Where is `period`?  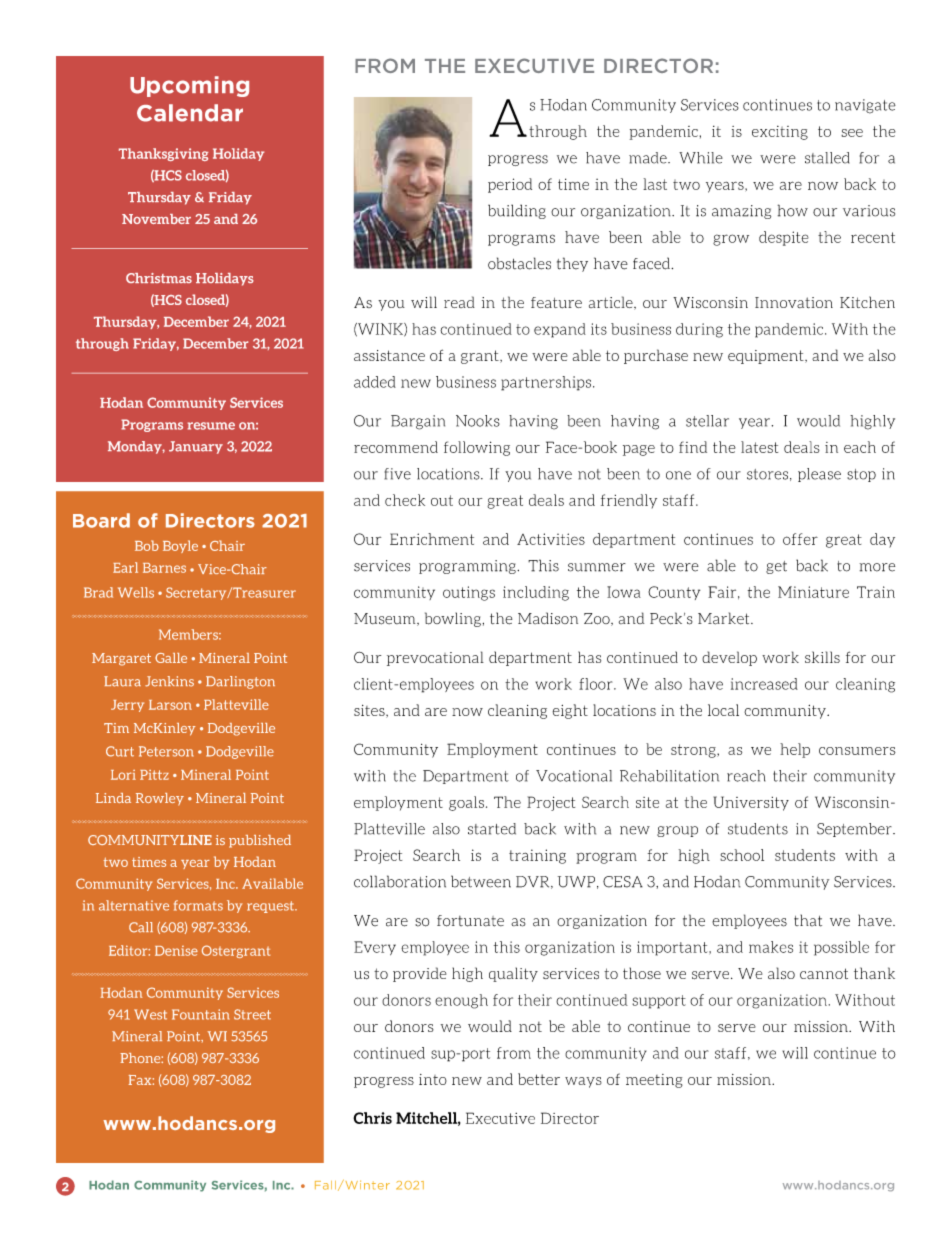
period is located at coordinates (510, 185).
